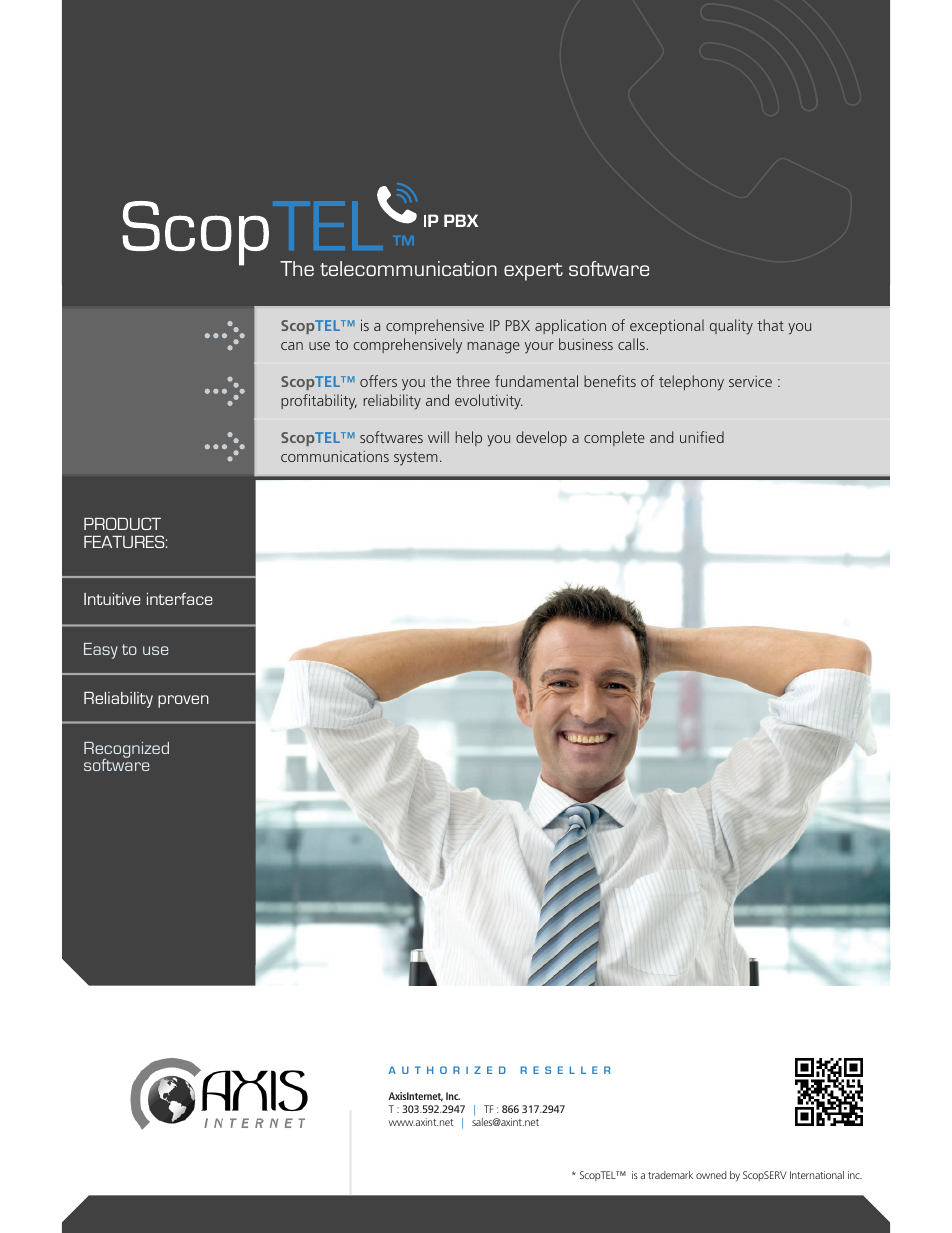 The height and width of the page is (1233, 952). What do you see at coordinates (711, 1175) in the page?
I see `owned` at bounding box center [711, 1175].
